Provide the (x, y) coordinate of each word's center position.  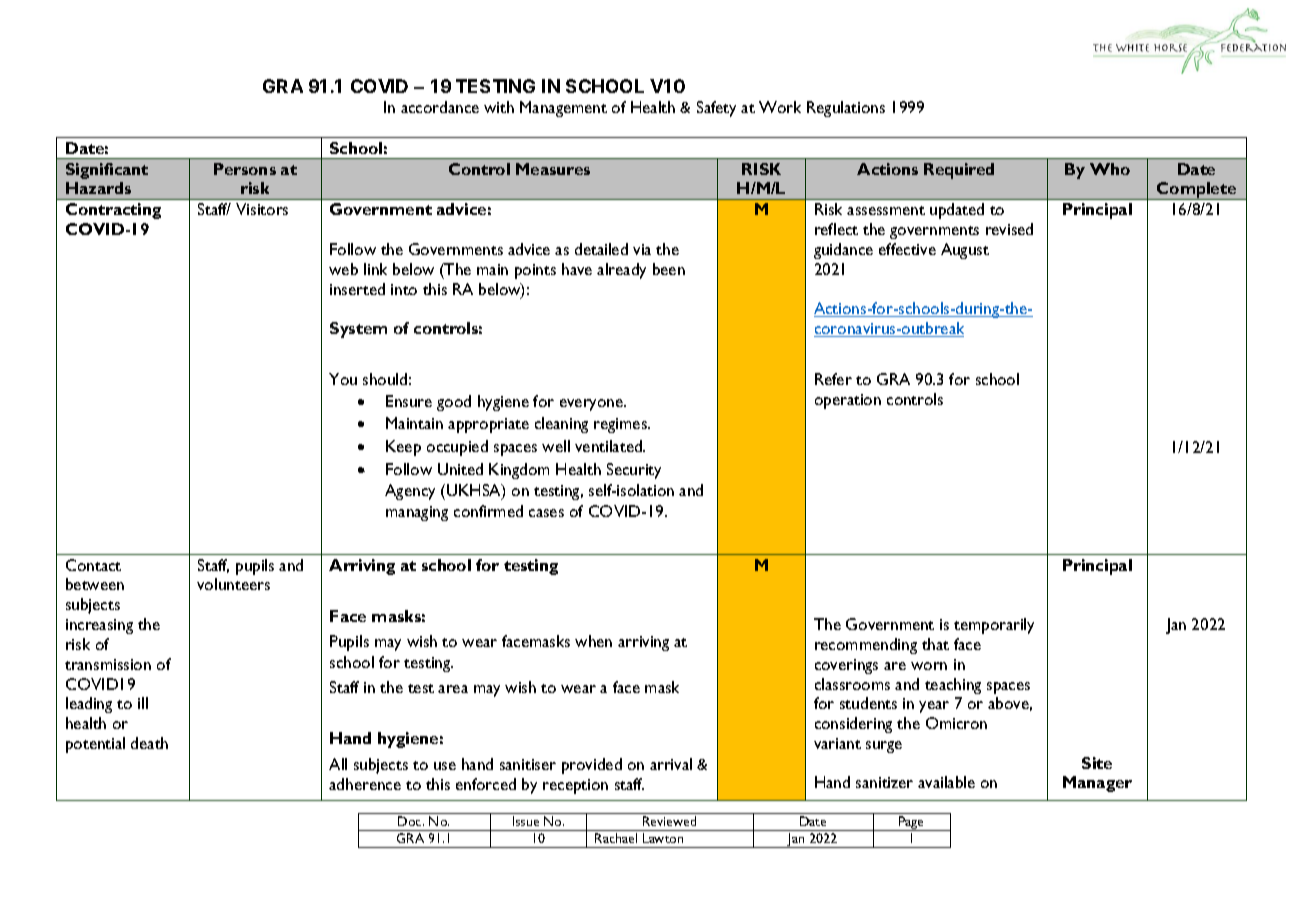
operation (848, 401)
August (965, 251)
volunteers (233, 584)
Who (1110, 169)
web (343, 269)
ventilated (609, 446)
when (593, 641)
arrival (671, 764)
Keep (403, 448)
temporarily (994, 626)
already (621, 271)
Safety (716, 109)
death (149, 743)
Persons (245, 169)
